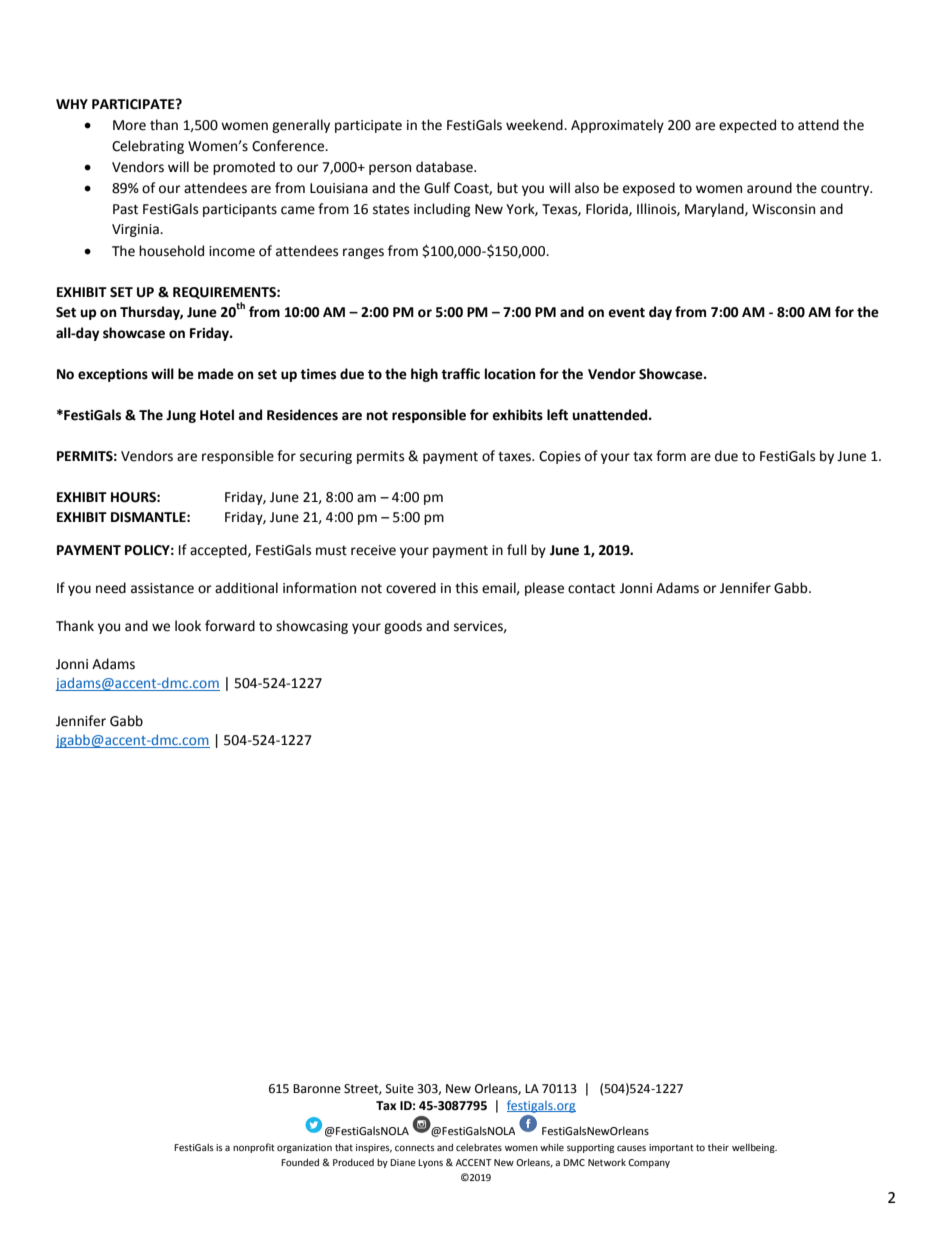  I want to click on nonprofit, so click(254, 1148).
